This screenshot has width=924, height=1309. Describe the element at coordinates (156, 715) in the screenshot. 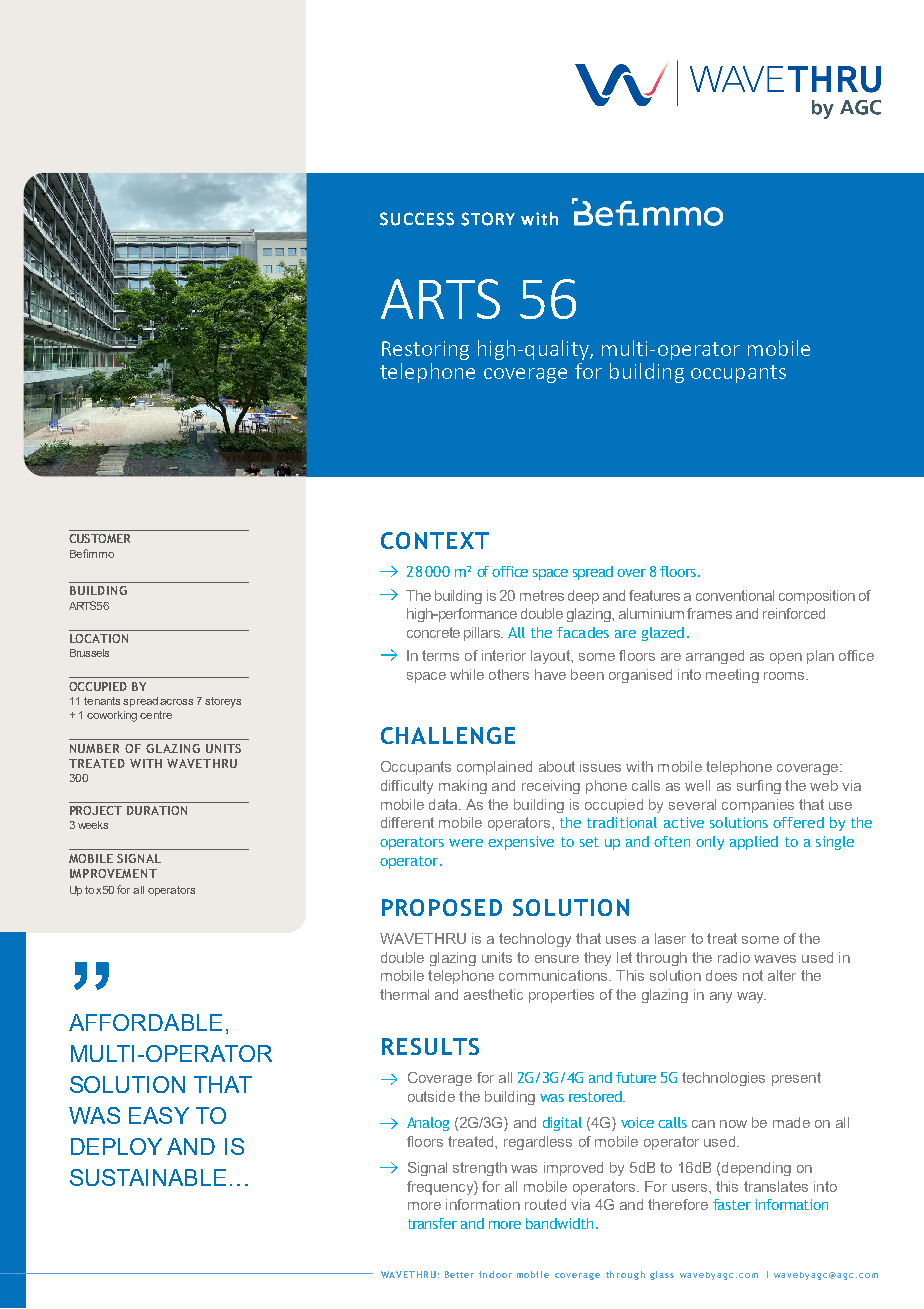

I see `centre` at that location.
